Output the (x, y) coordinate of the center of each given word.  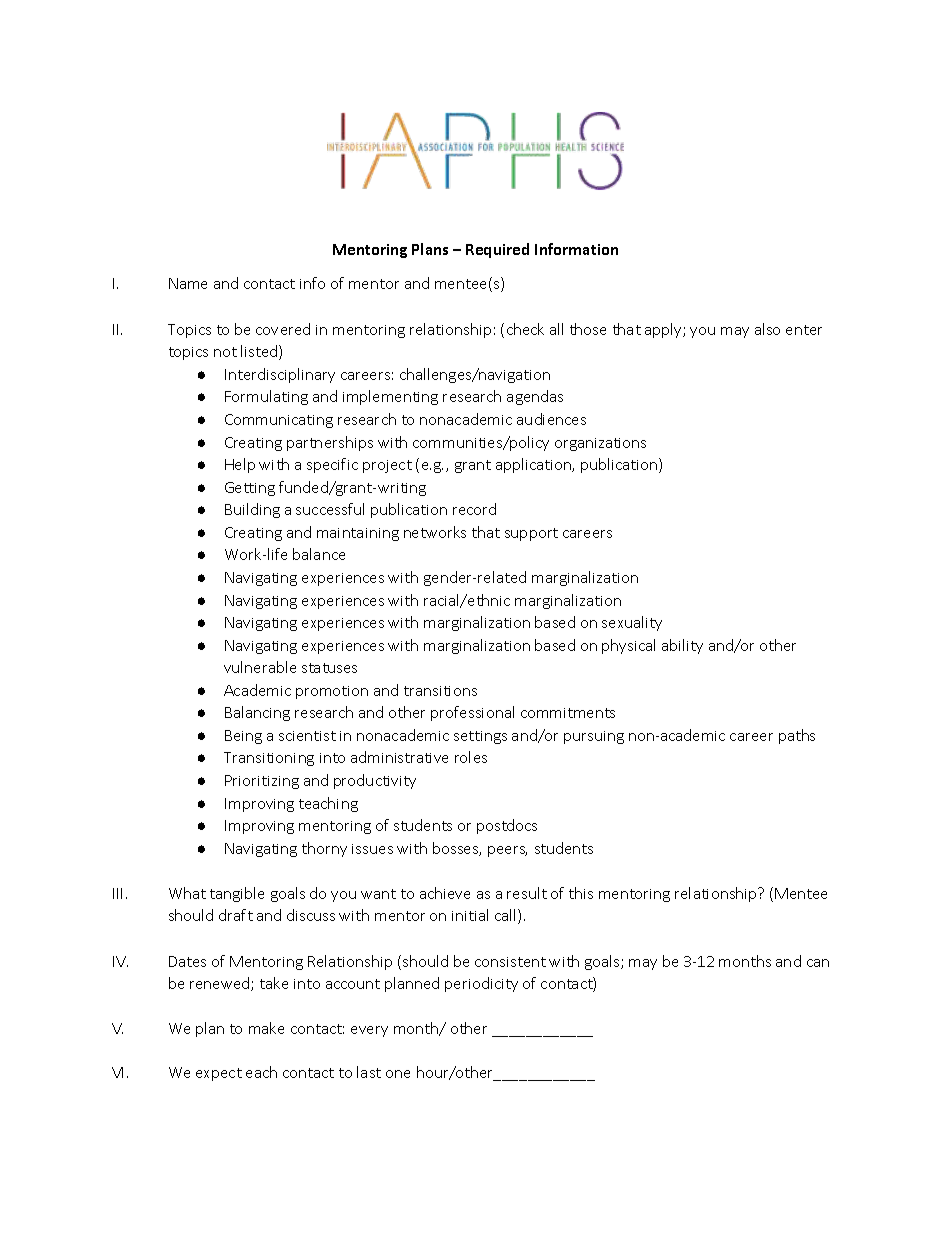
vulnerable (260, 667)
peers (507, 851)
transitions (440, 691)
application (534, 465)
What (187, 893)
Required (497, 250)
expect (219, 1074)
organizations (600, 444)
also (767, 329)
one (398, 1074)
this (581, 893)
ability (682, 646)
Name (188, 283)
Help (240, 465)
